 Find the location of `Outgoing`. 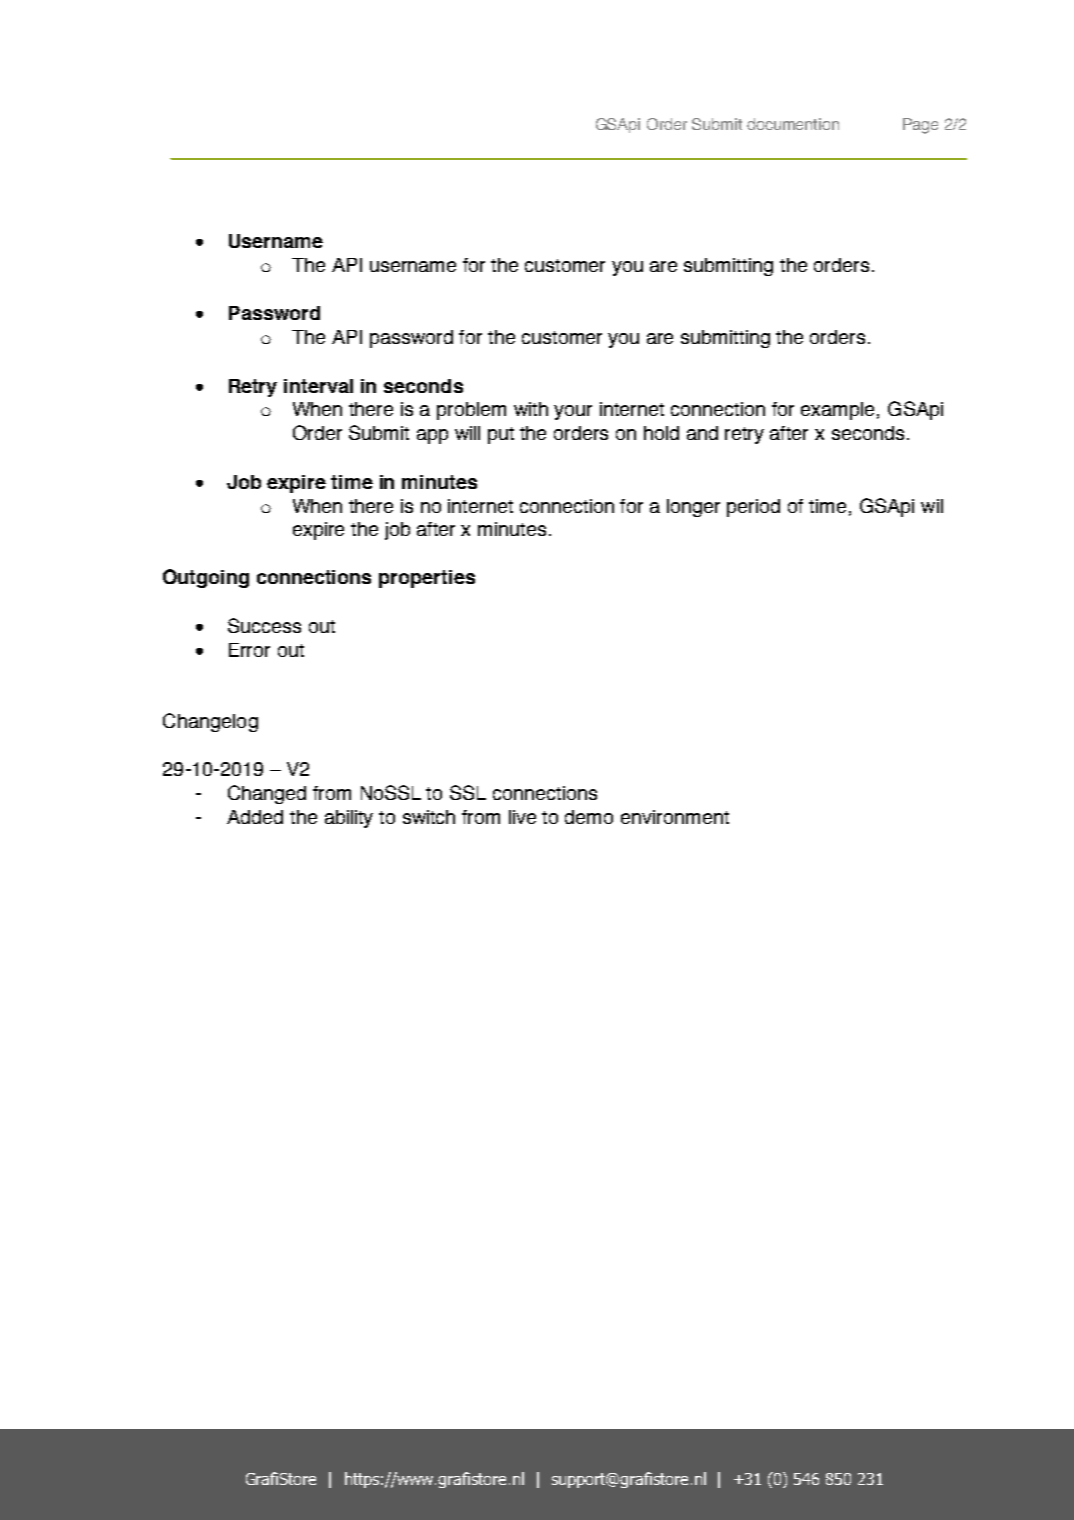

Outgoing is located at coordinates (206, 578).
